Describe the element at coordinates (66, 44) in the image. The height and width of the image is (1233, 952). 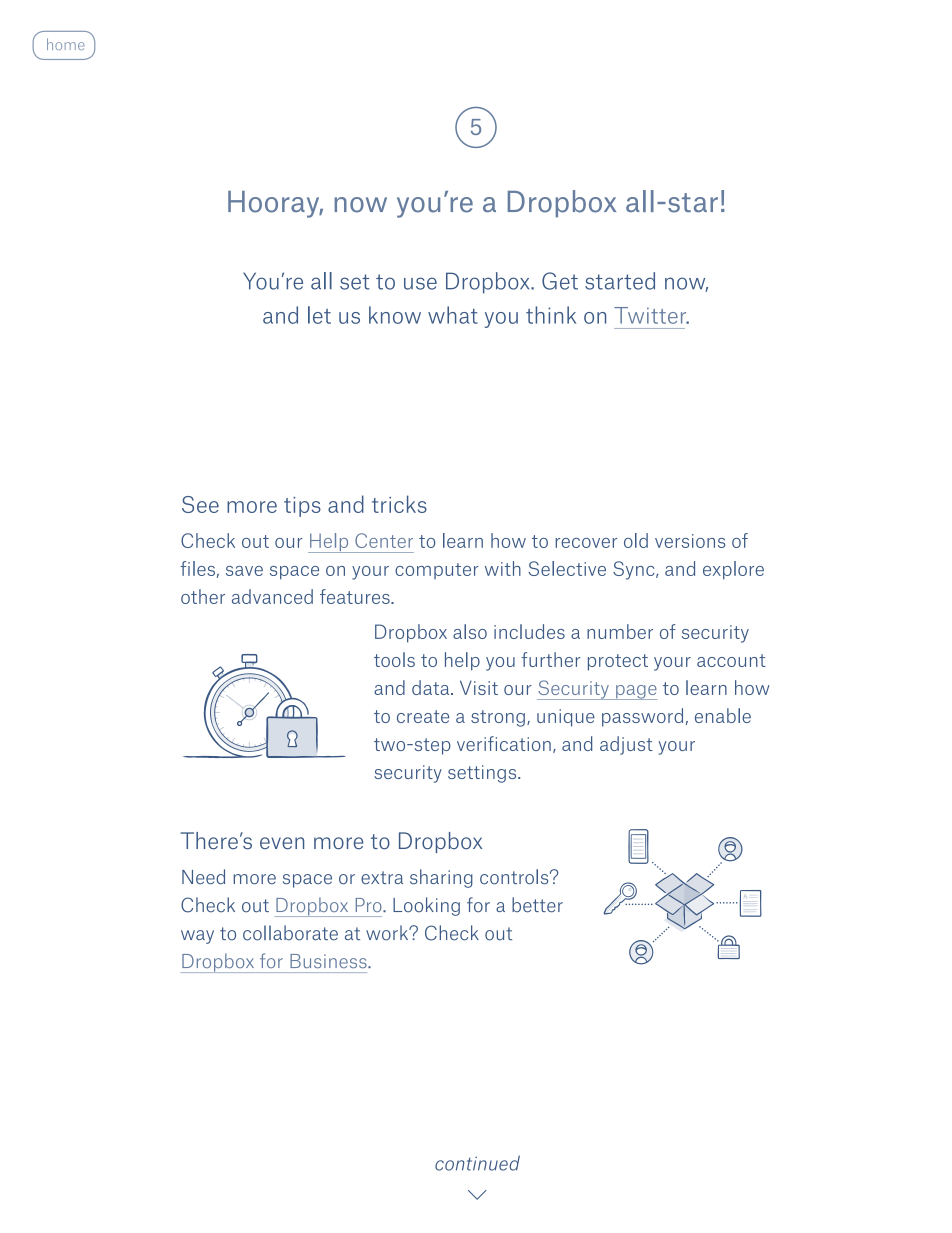
I see `home` at that location.
